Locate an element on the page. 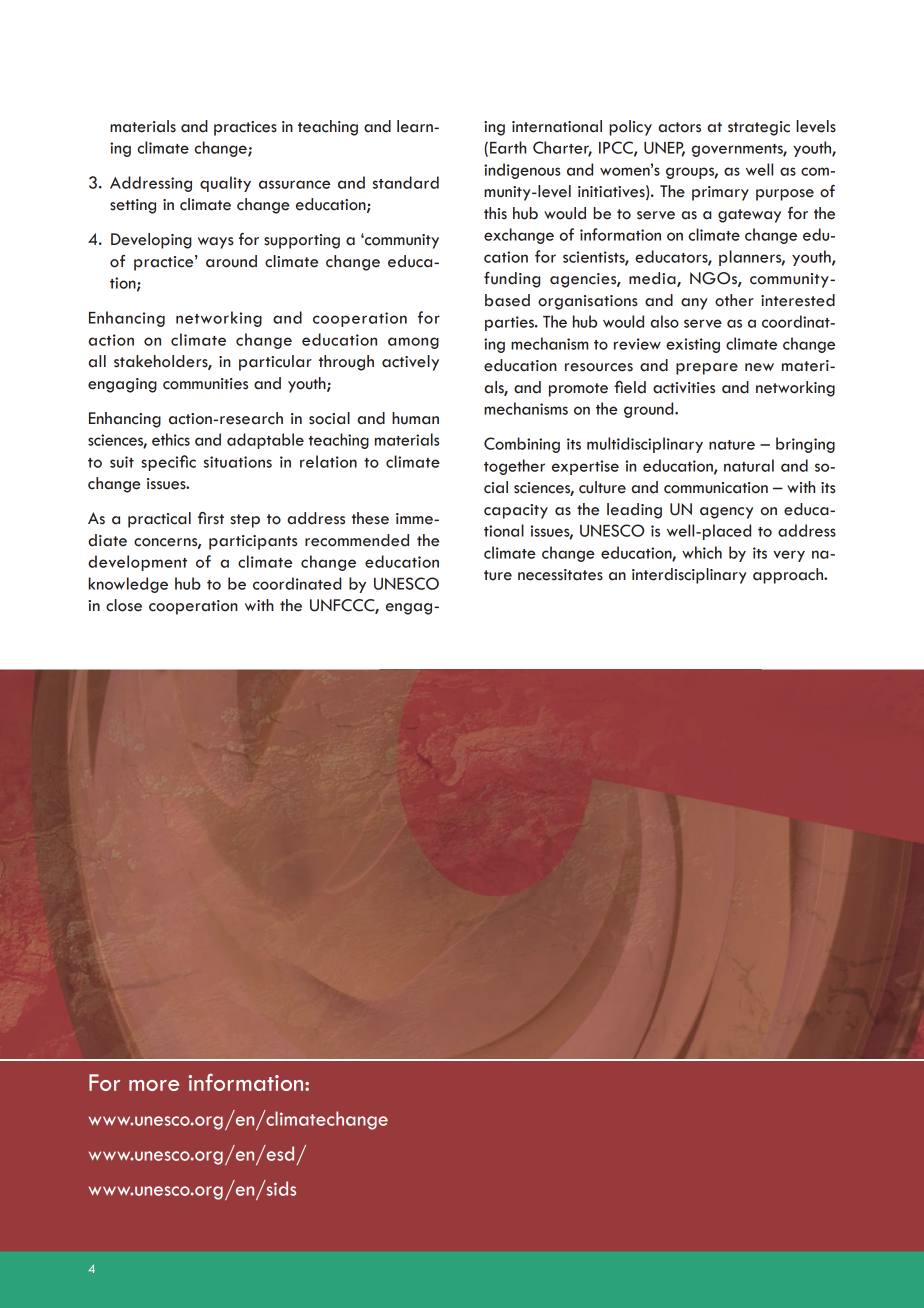 The image size is (924, 1308). recommended is located at coordinates (357, 540).
